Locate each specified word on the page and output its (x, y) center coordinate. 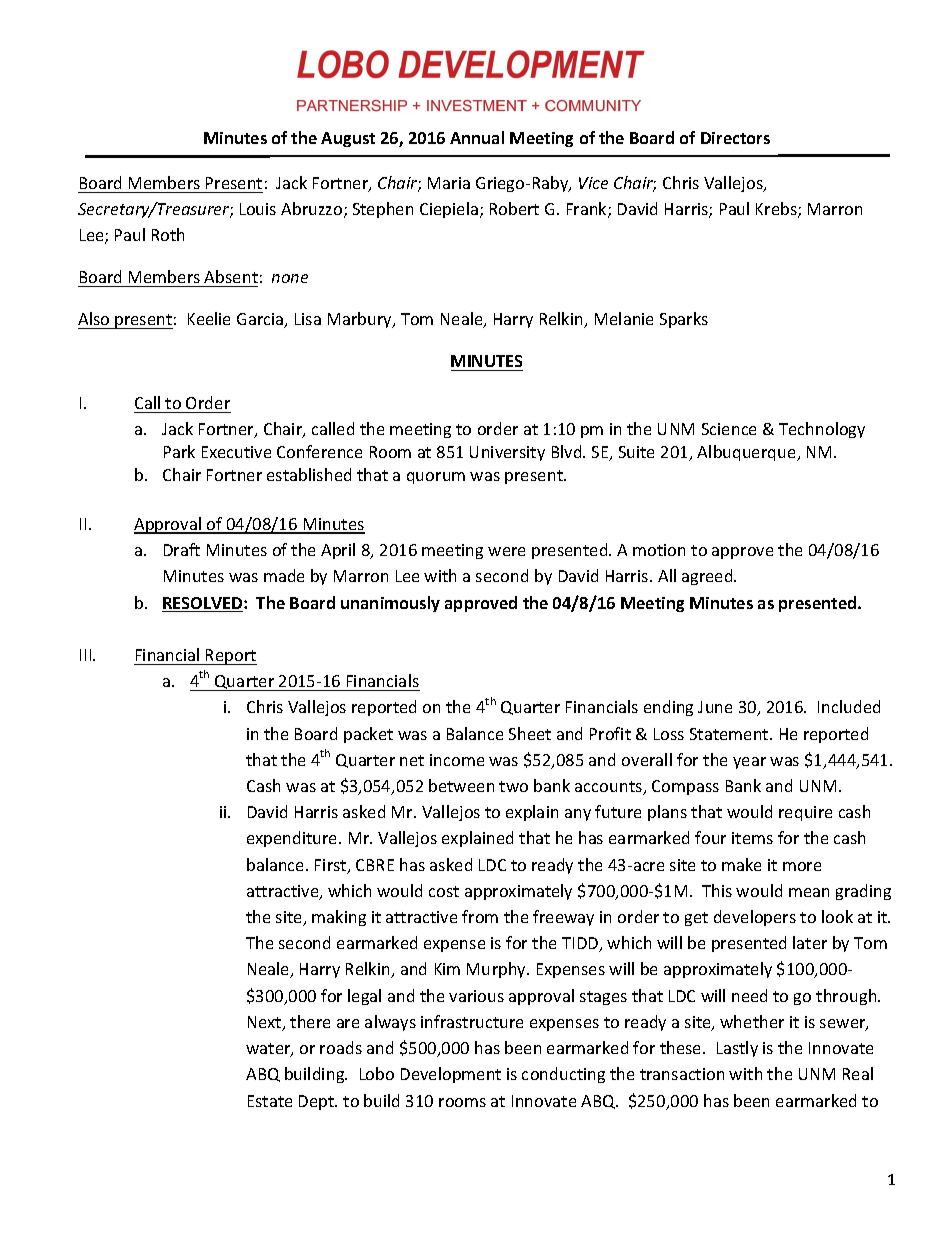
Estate (270, 1101)
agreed (708, 577)
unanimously (390, 604)
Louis (258, 209)
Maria (449, 183)
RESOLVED (203, 604)
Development (451, 1075)
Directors (735, 138)
